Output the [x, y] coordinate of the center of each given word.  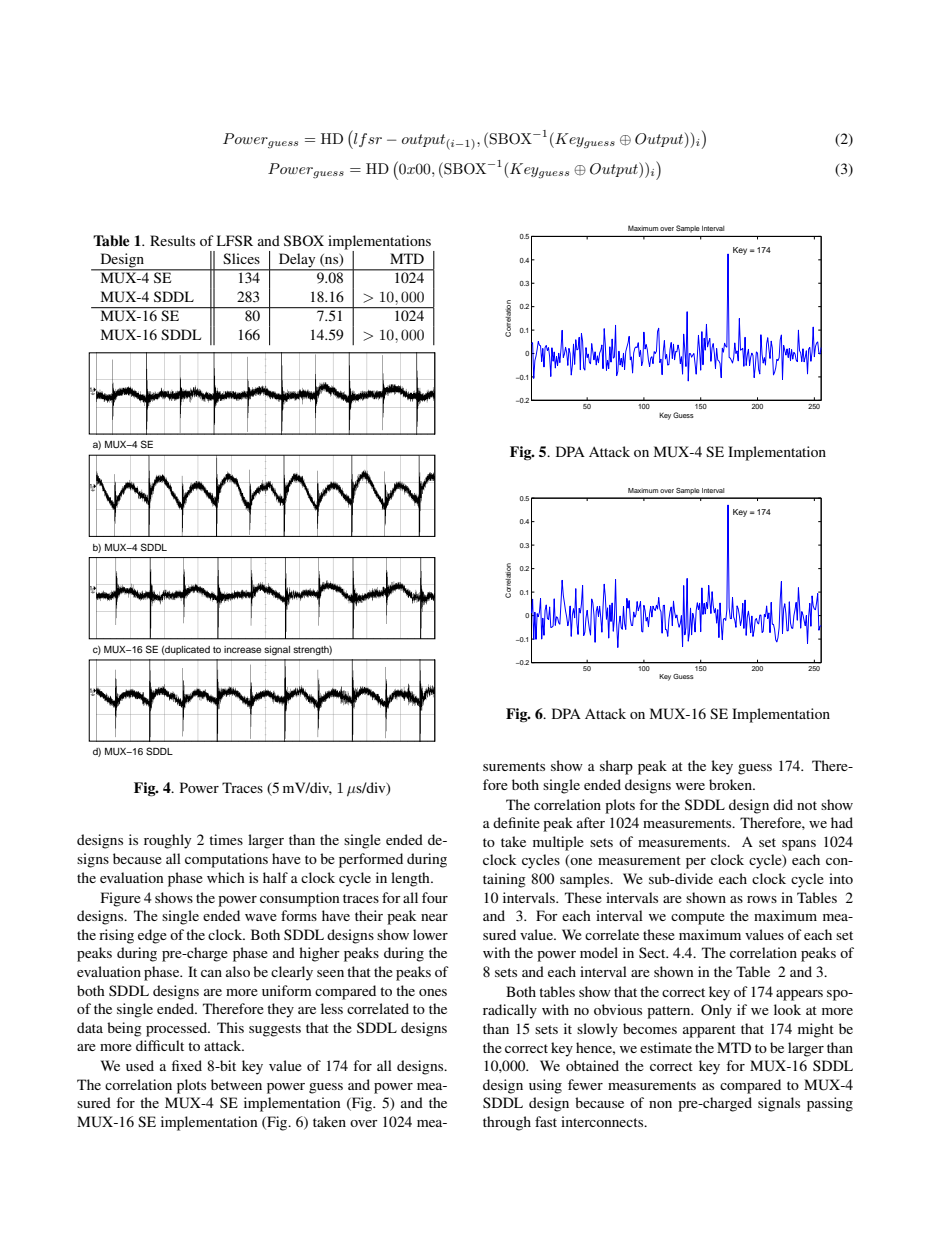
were [690, 786]
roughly [167, 841]
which [226, 877]
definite [516, 822]
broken [731, 784]
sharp [616, 767]
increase [242, 649]
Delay [297, 261]
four [435, 897]
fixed [187, 1065]
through [507, 1123]
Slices [241, 258]
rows [762, 899]
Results [172, 240]
